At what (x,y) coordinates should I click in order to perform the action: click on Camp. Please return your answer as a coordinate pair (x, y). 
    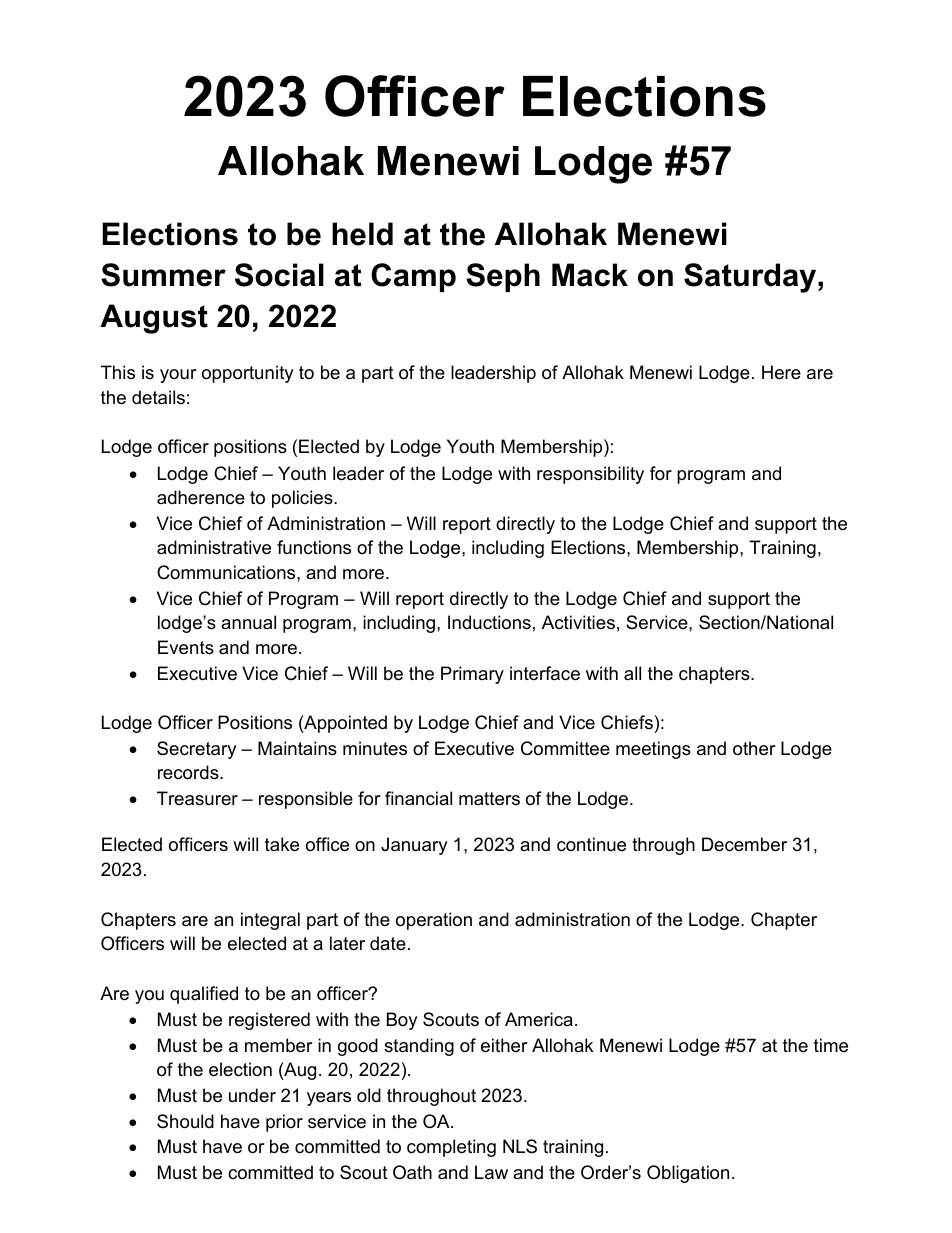
    Looking at the image, I should click on (413, 277).
